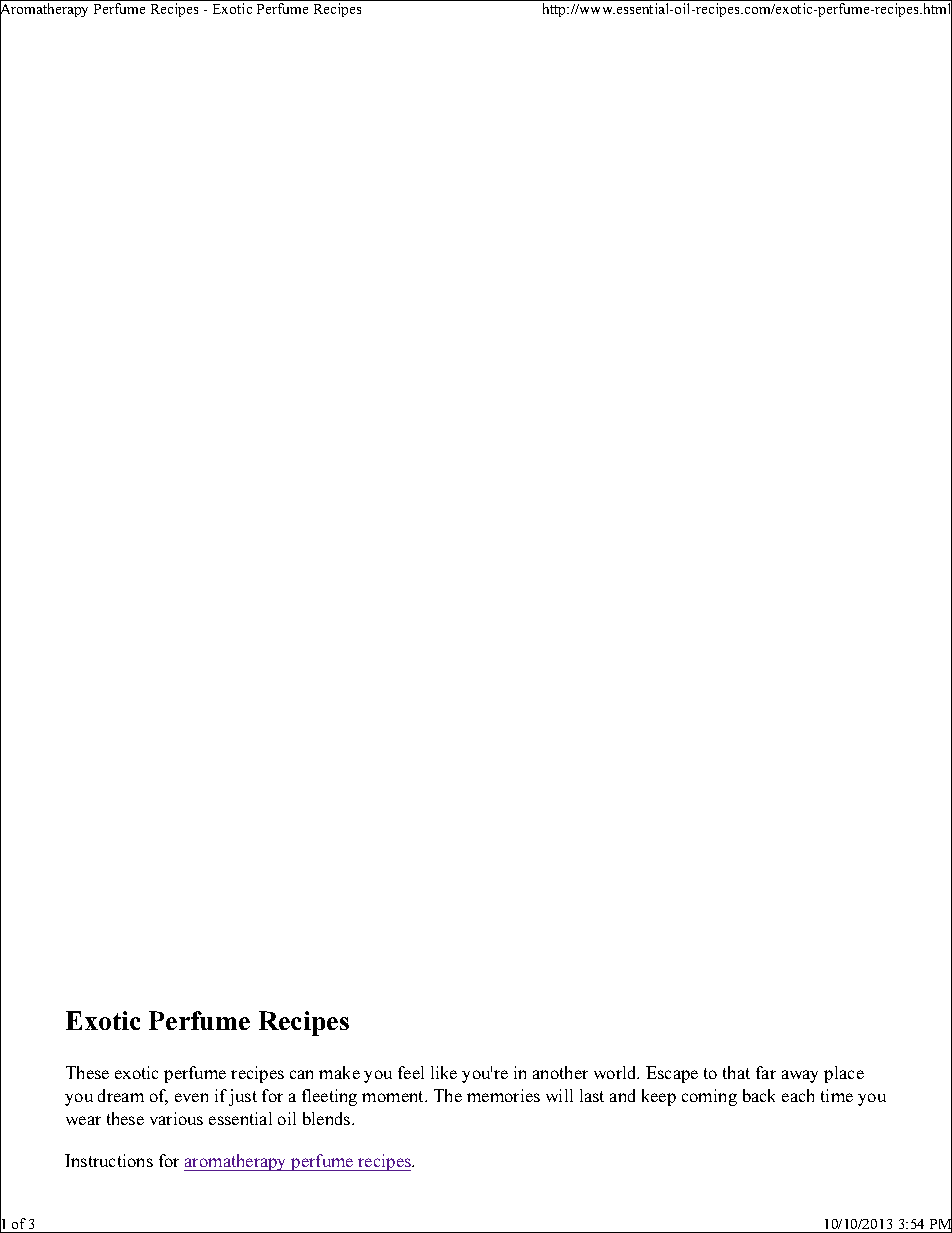  What do you see at coordinates (109, 1160) in the screenshot?
I see `Instructions` at bounding box center [109, 1160].
